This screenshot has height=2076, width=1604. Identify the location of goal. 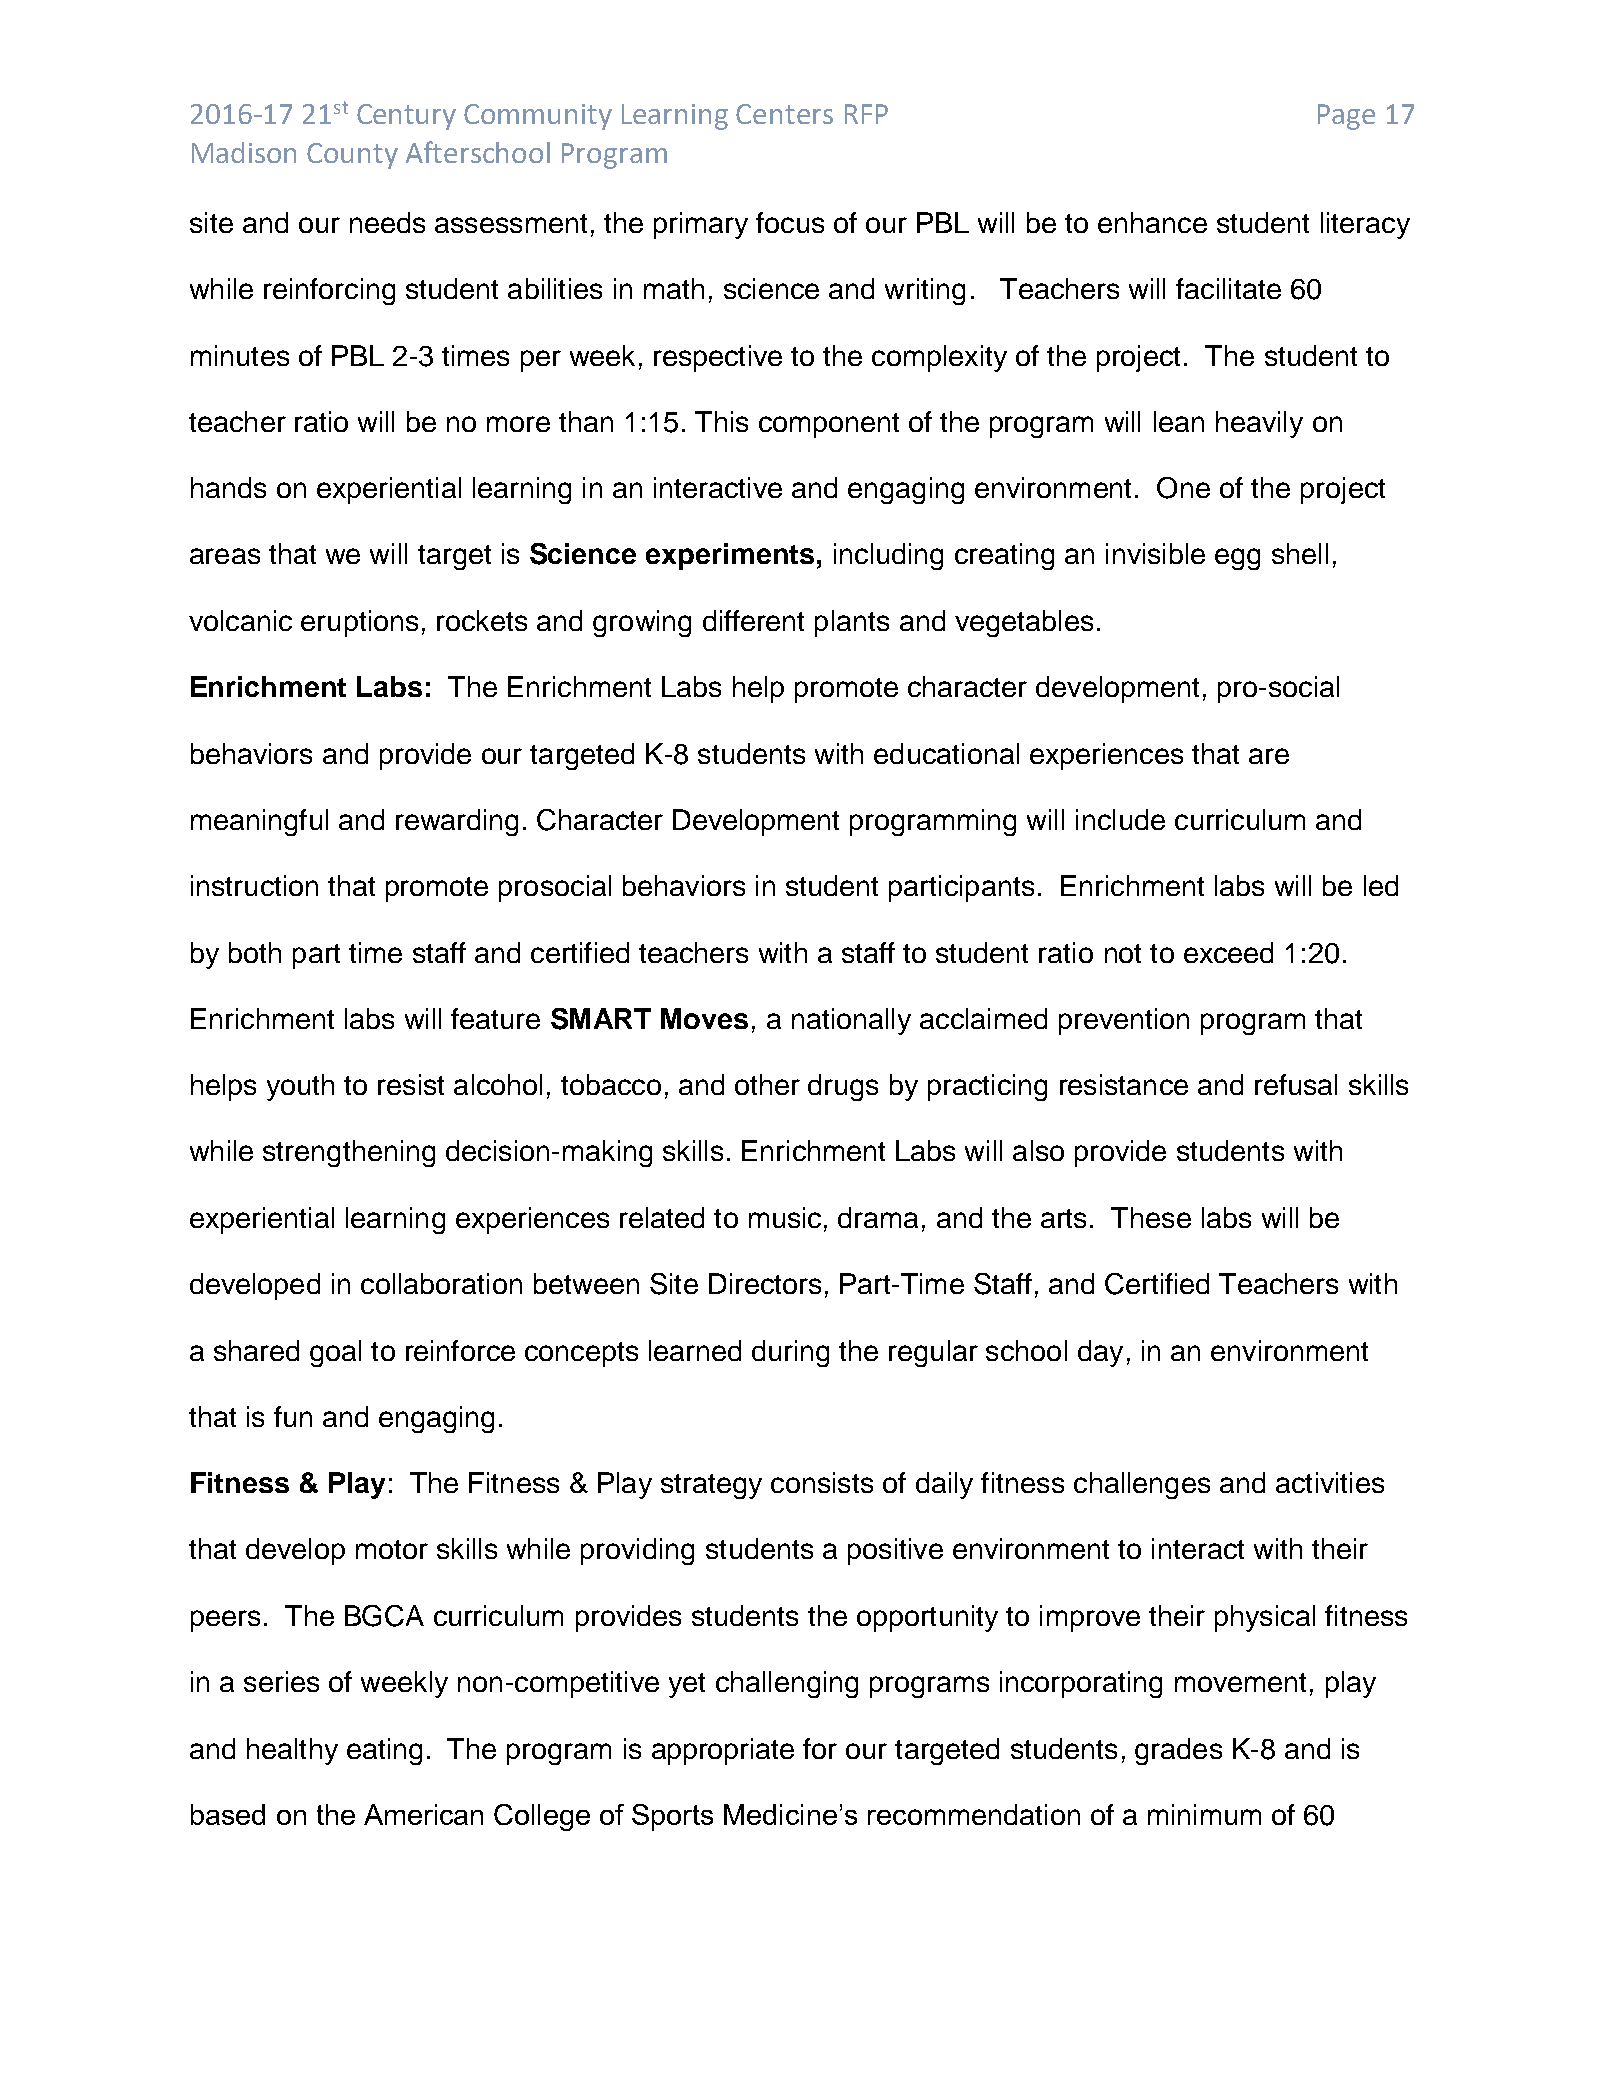
(335, 1353).
